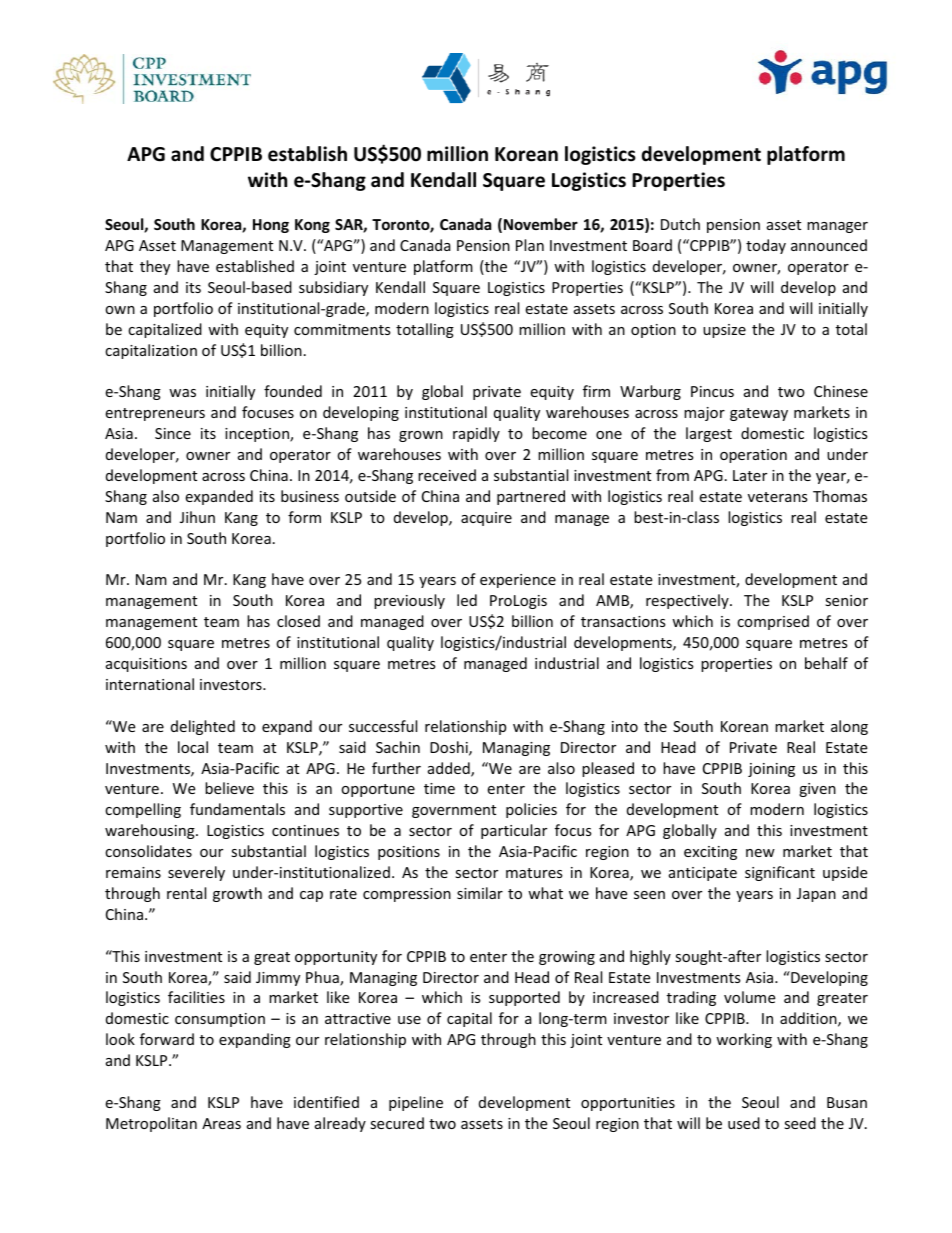 Image resolution: width=952 pixels, height=1233 pixels. What do you see at coordinates (766, 246) in the document?
I see `today` at bounding box center [766, 246].
